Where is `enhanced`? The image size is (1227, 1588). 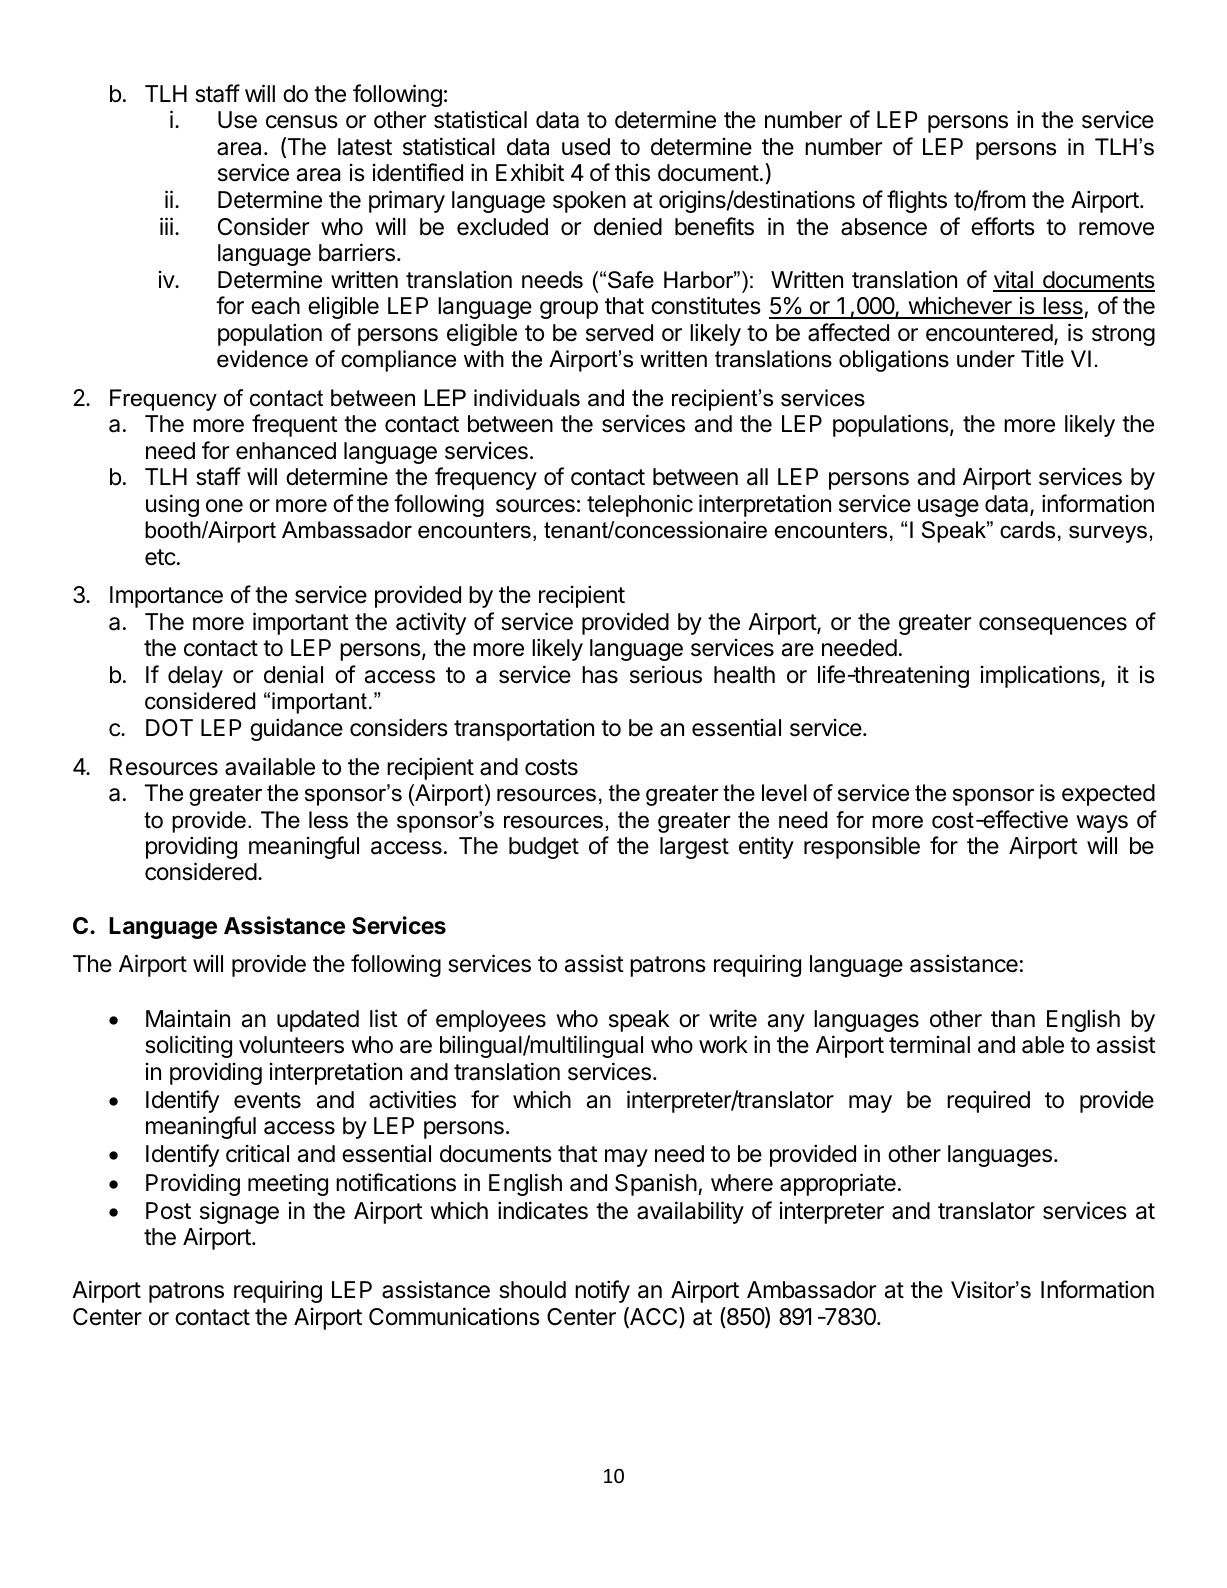 enhanced is located at coordinates (286, 451).
